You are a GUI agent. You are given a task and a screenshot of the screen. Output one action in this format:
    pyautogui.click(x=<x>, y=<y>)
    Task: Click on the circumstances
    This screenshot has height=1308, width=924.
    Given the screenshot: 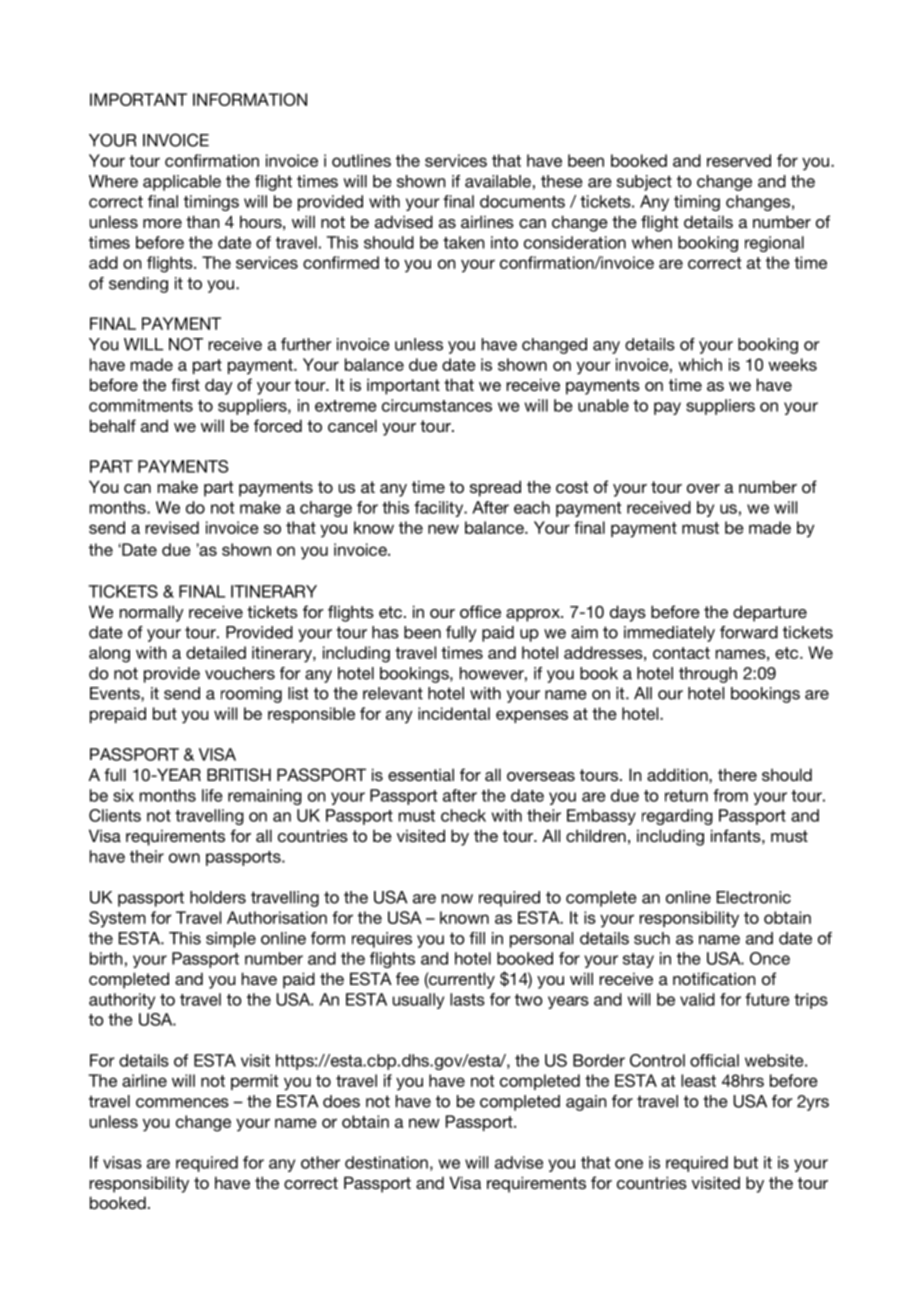 What is the action you would take?
    pyautogui.click(x=437, y=405)
